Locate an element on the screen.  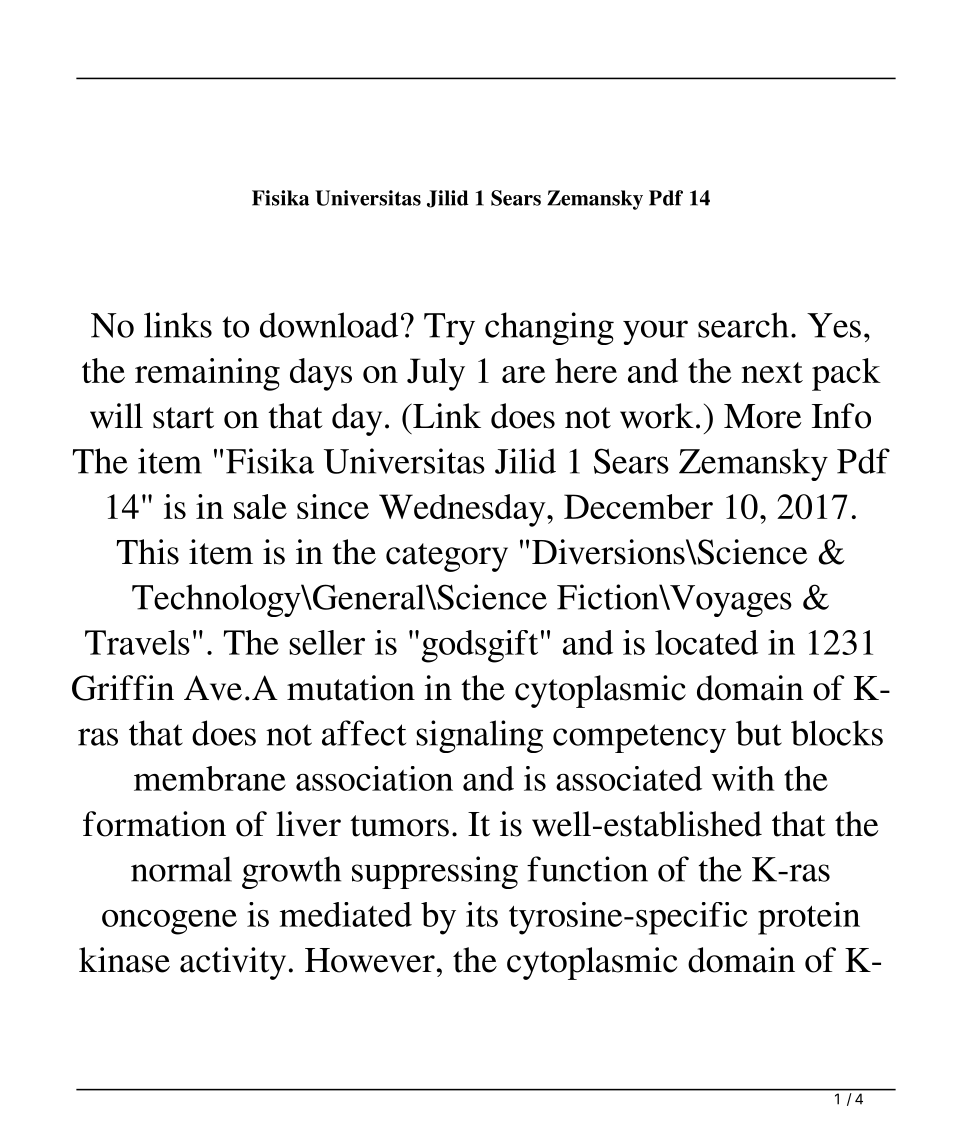
its is located at coordinates (482, 914).
